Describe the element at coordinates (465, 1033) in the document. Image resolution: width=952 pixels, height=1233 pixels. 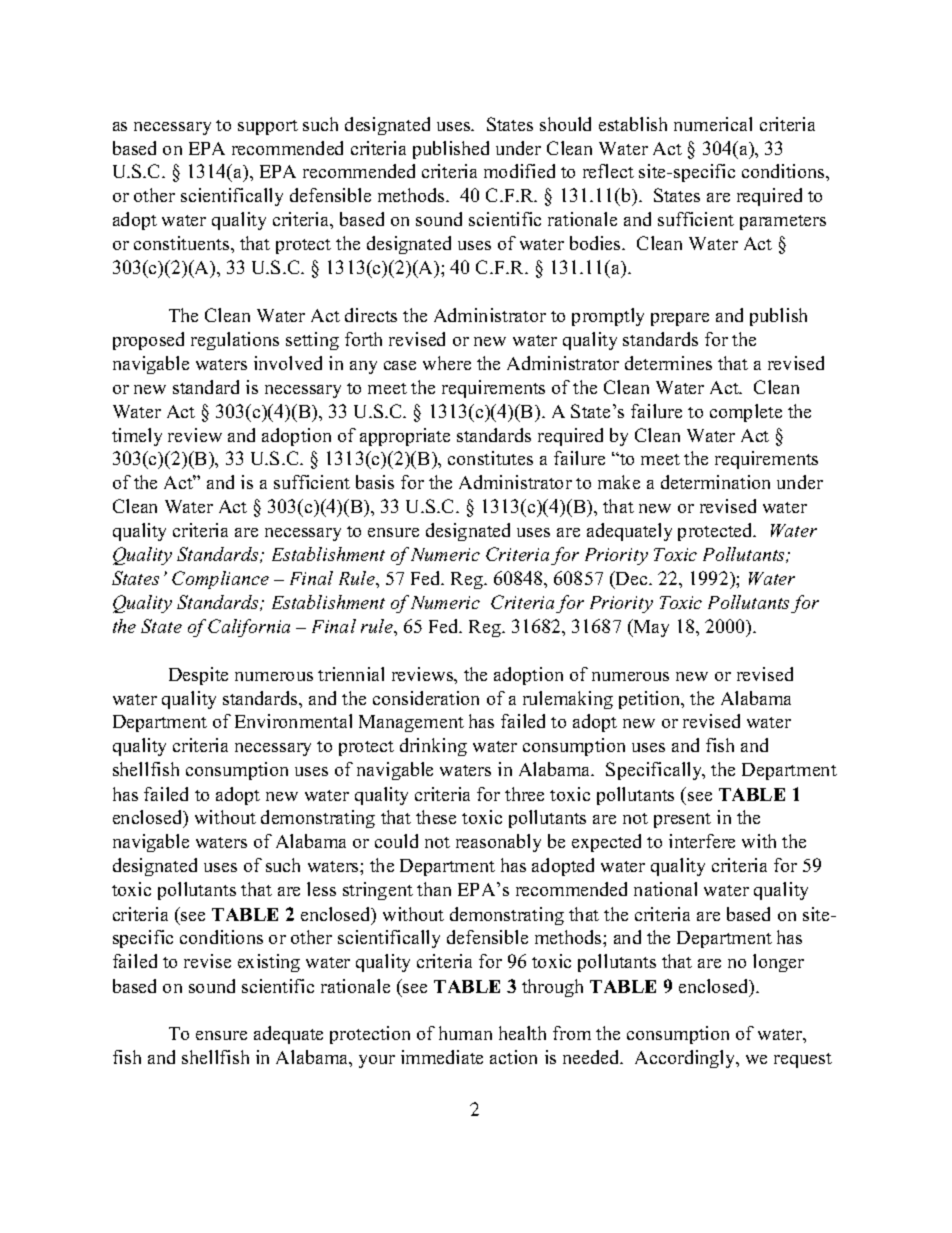
I see `human` at that location.
